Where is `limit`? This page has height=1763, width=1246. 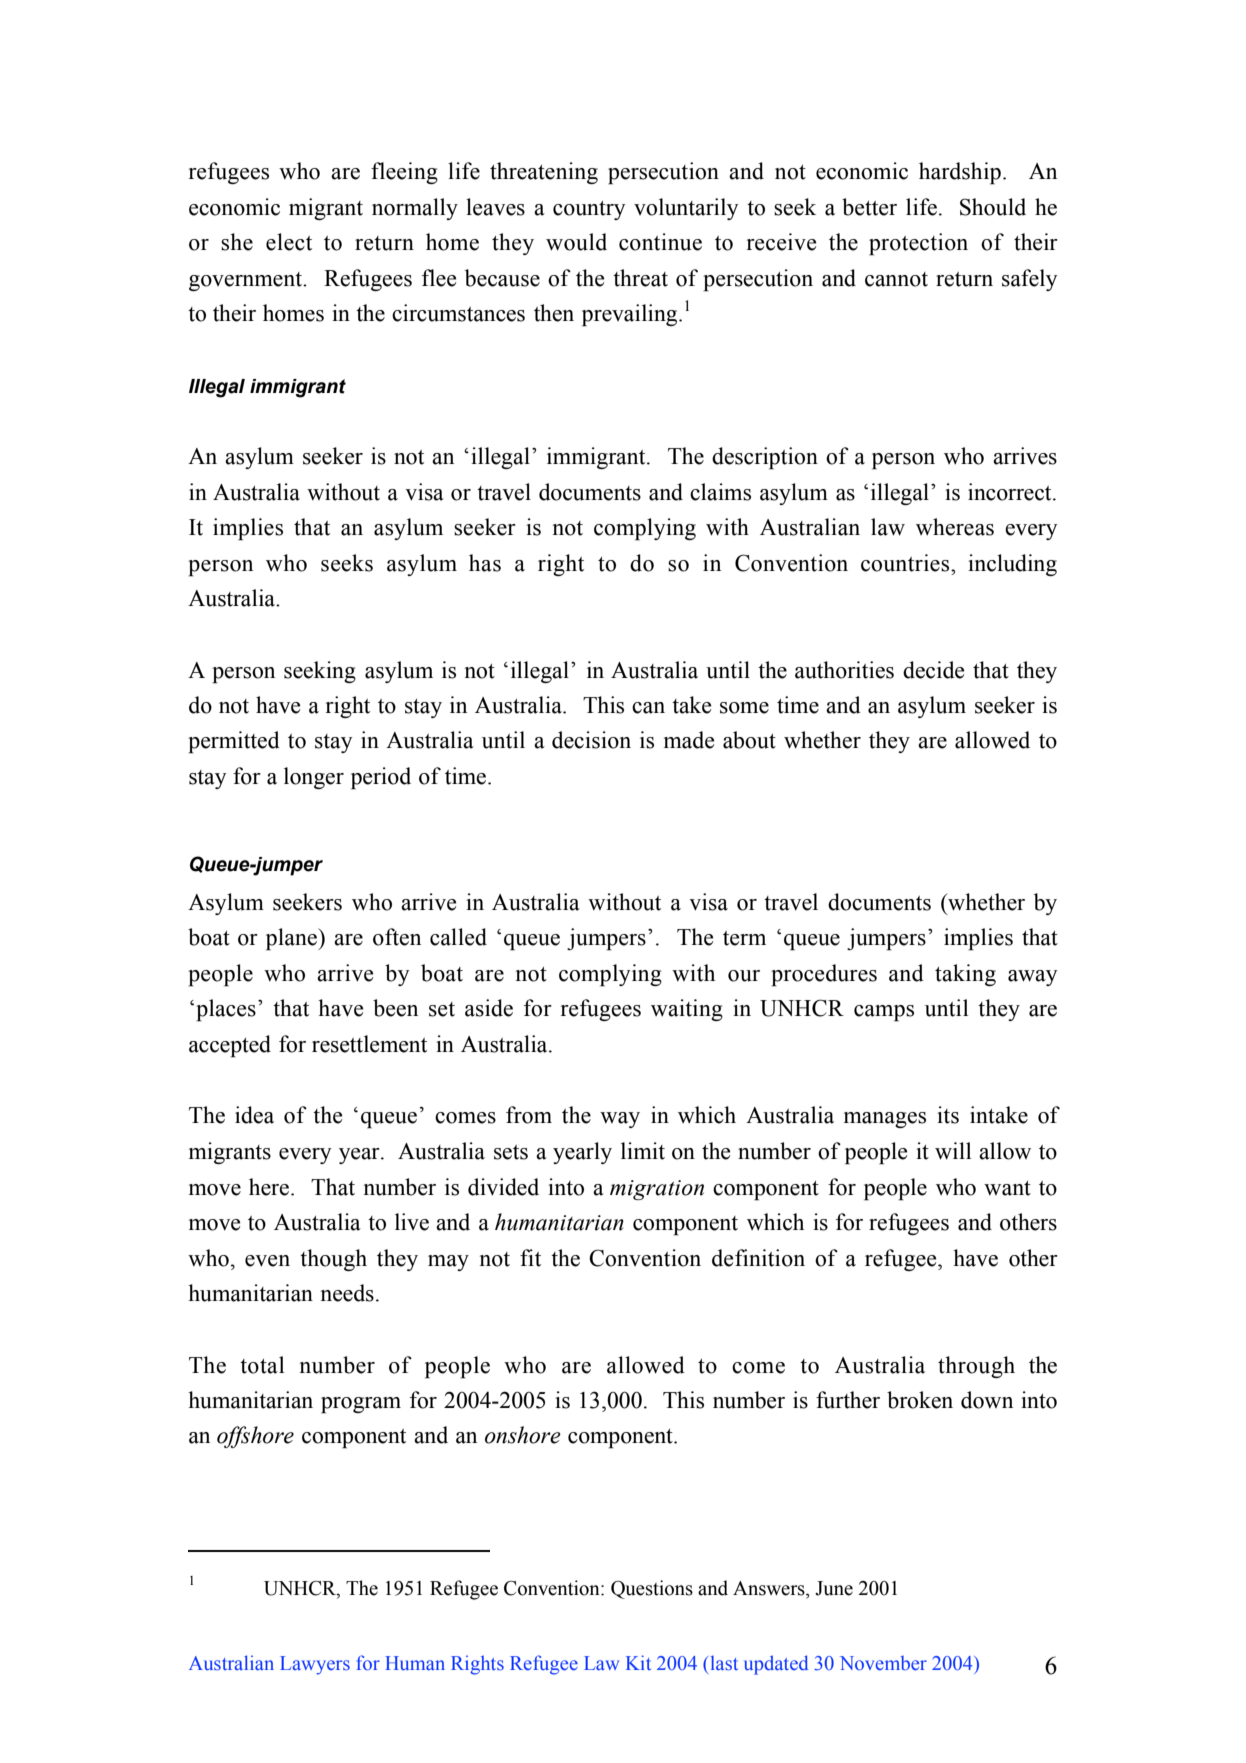
limit is located at coordinates (643, 1151).
